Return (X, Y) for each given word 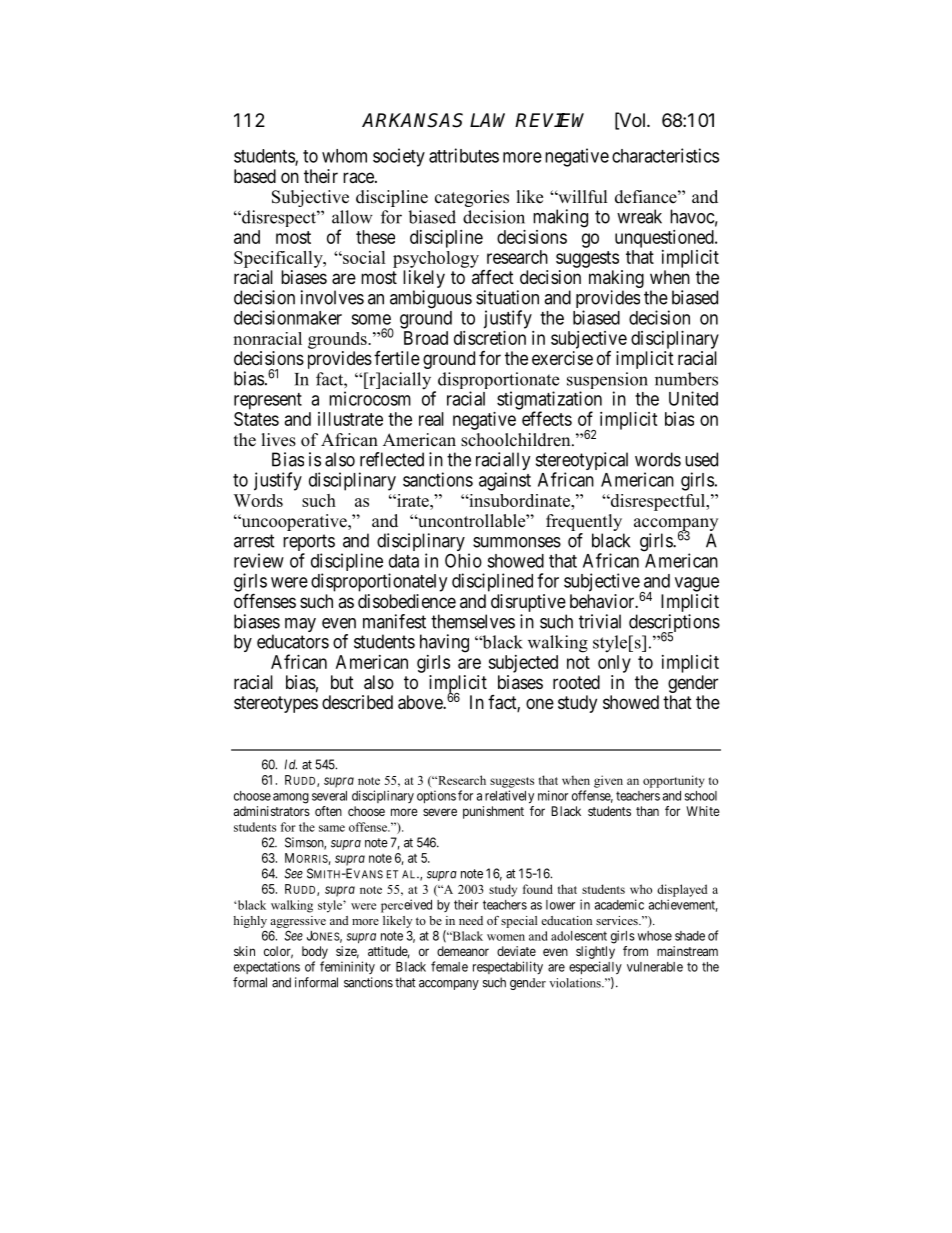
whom (344, 156)
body (315, 952)
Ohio (463, 560)
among (291, 798)
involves (332, 297)
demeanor (463, 951)
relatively (509, 797)
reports (309, 544)
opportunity (674, 781)
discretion (490, 338)
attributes (464, 155)
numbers (686, 379)
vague (697, 584)
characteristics (665, 155)
